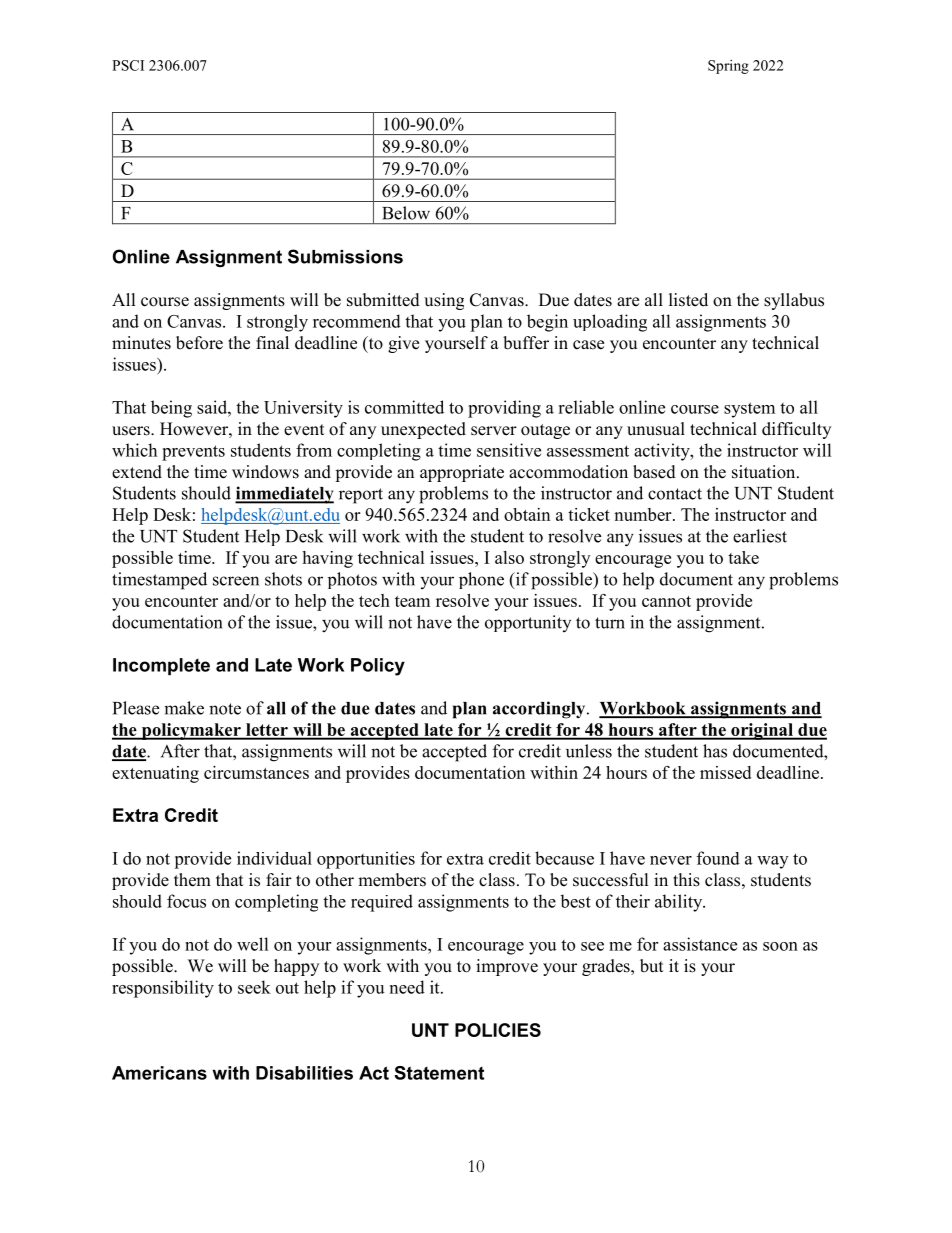  I want to click on Americans, so click(159, 1073).
